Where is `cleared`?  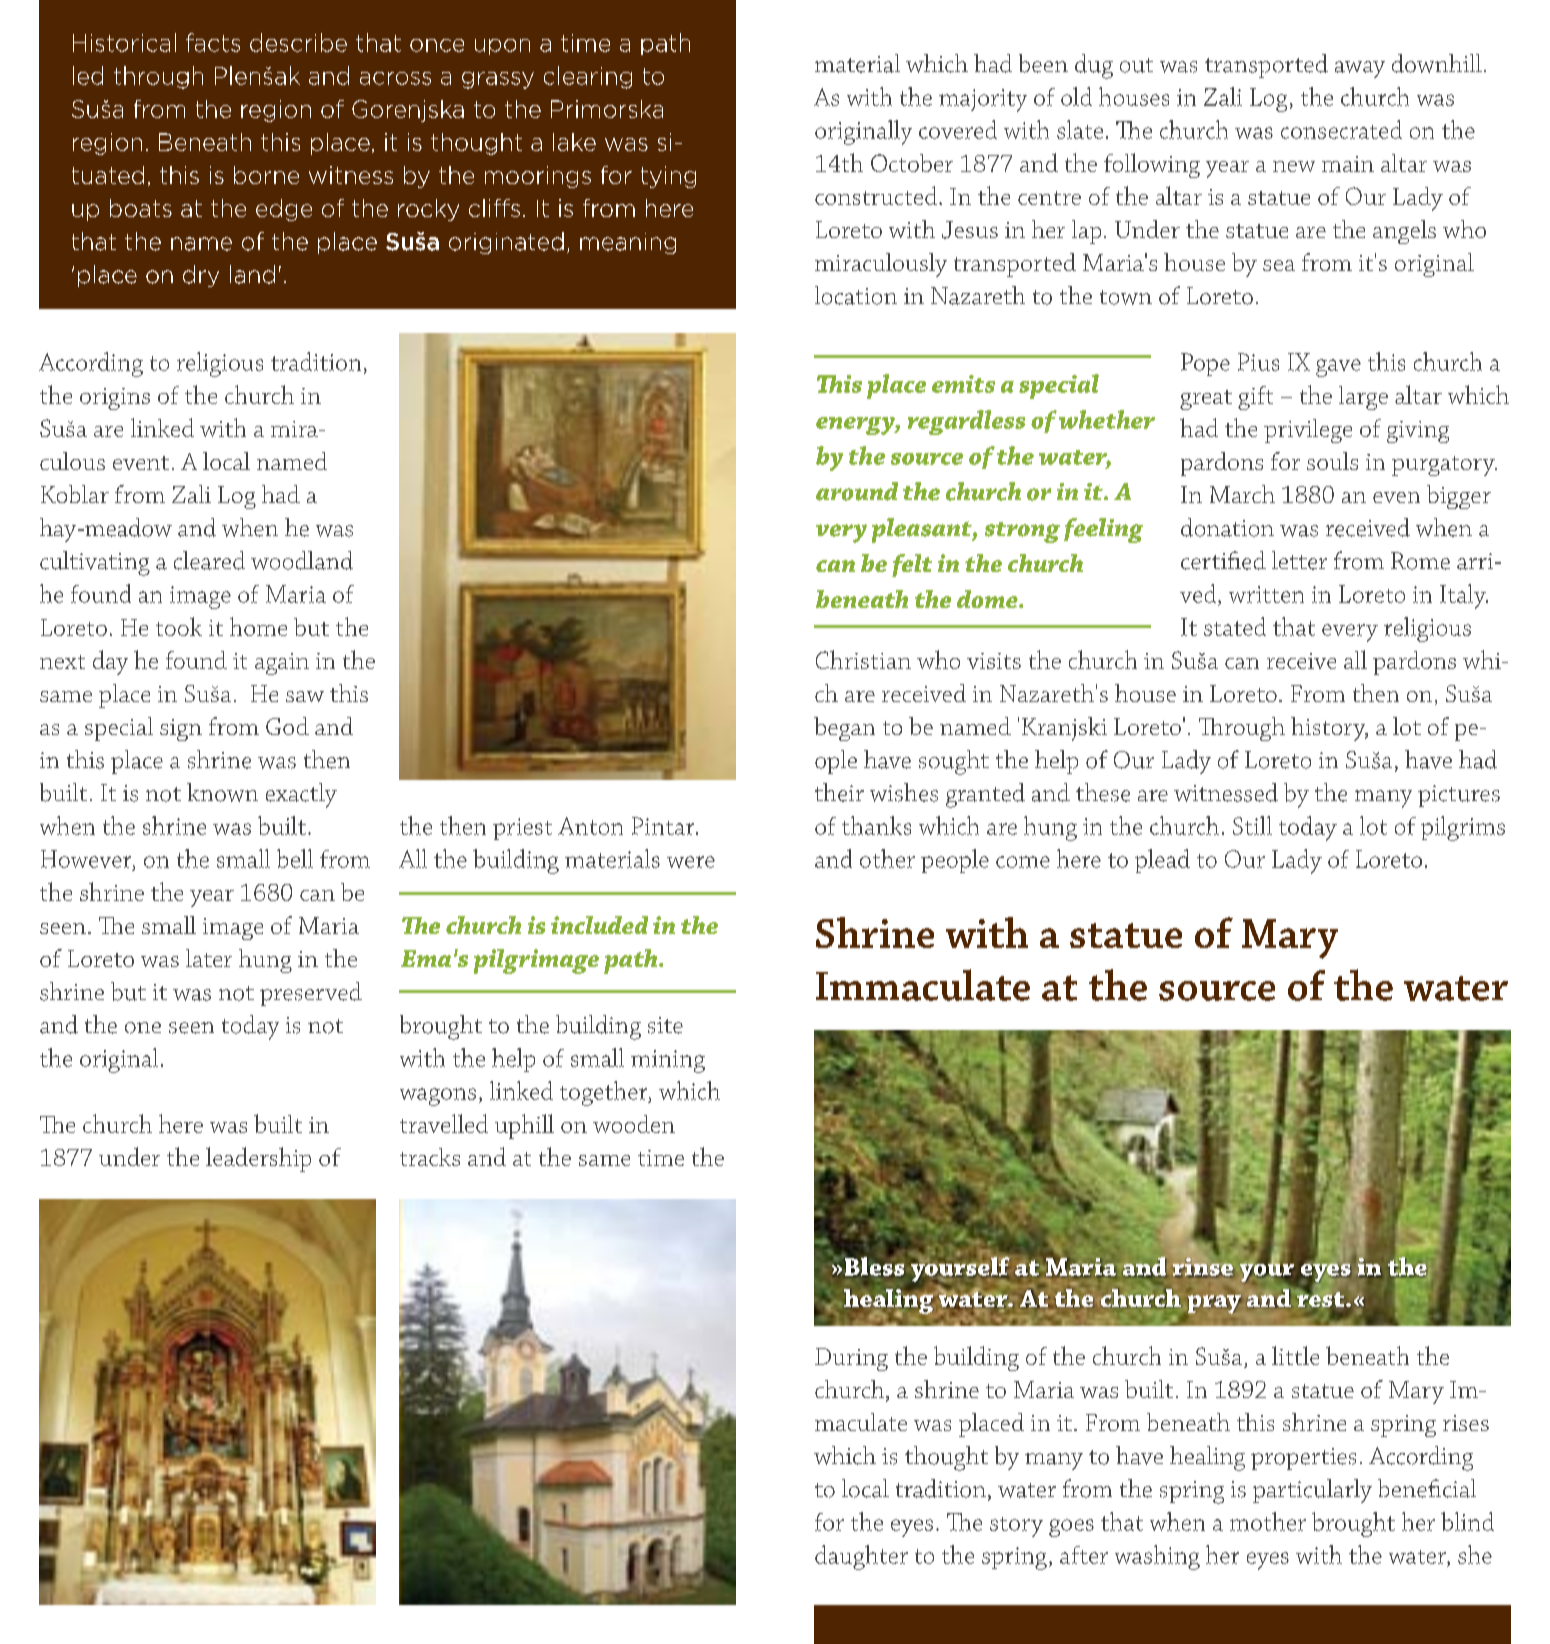 cleared is located at coordinates (209, 560).
